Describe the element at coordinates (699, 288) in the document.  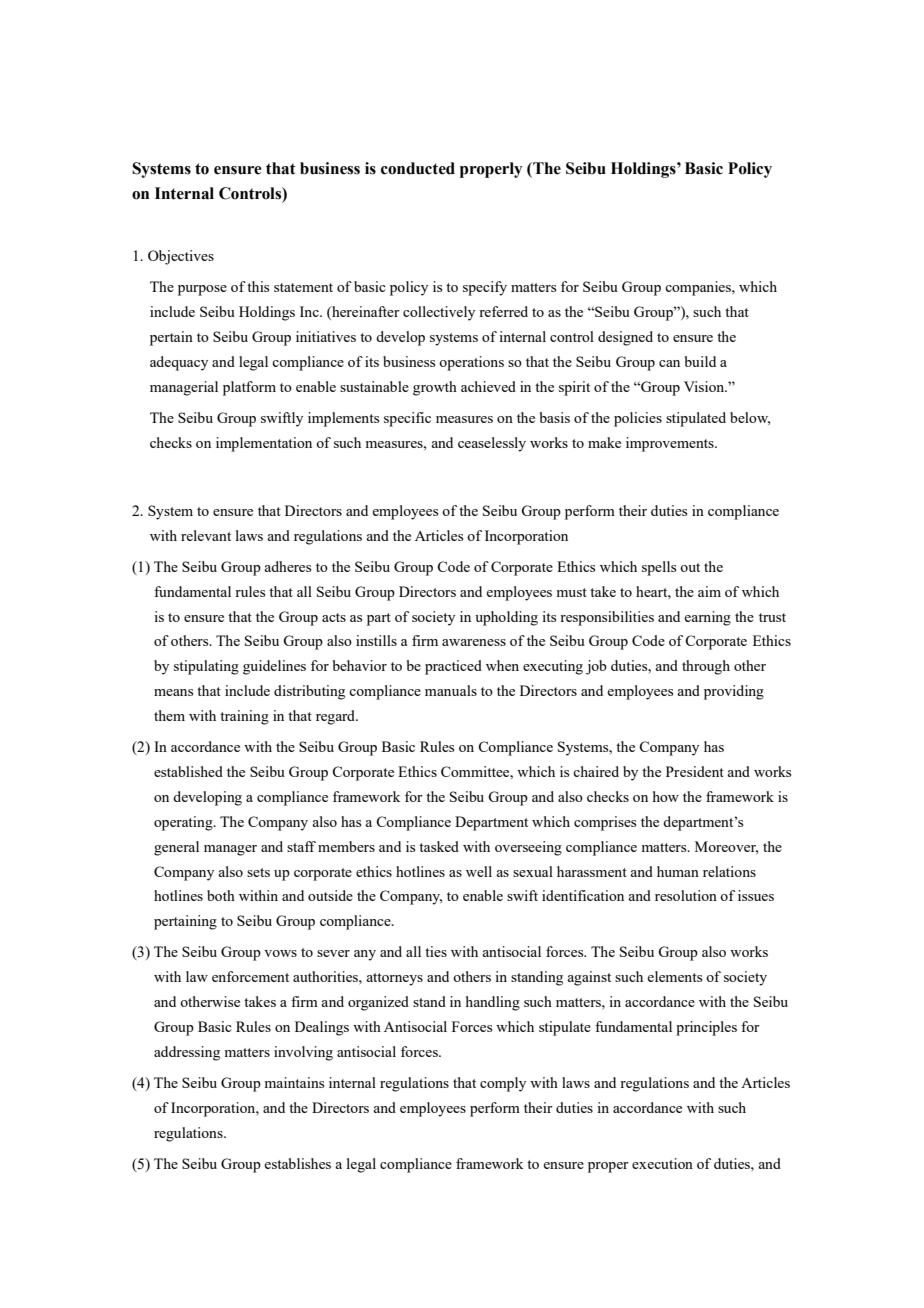
I see `companies` at that location.
